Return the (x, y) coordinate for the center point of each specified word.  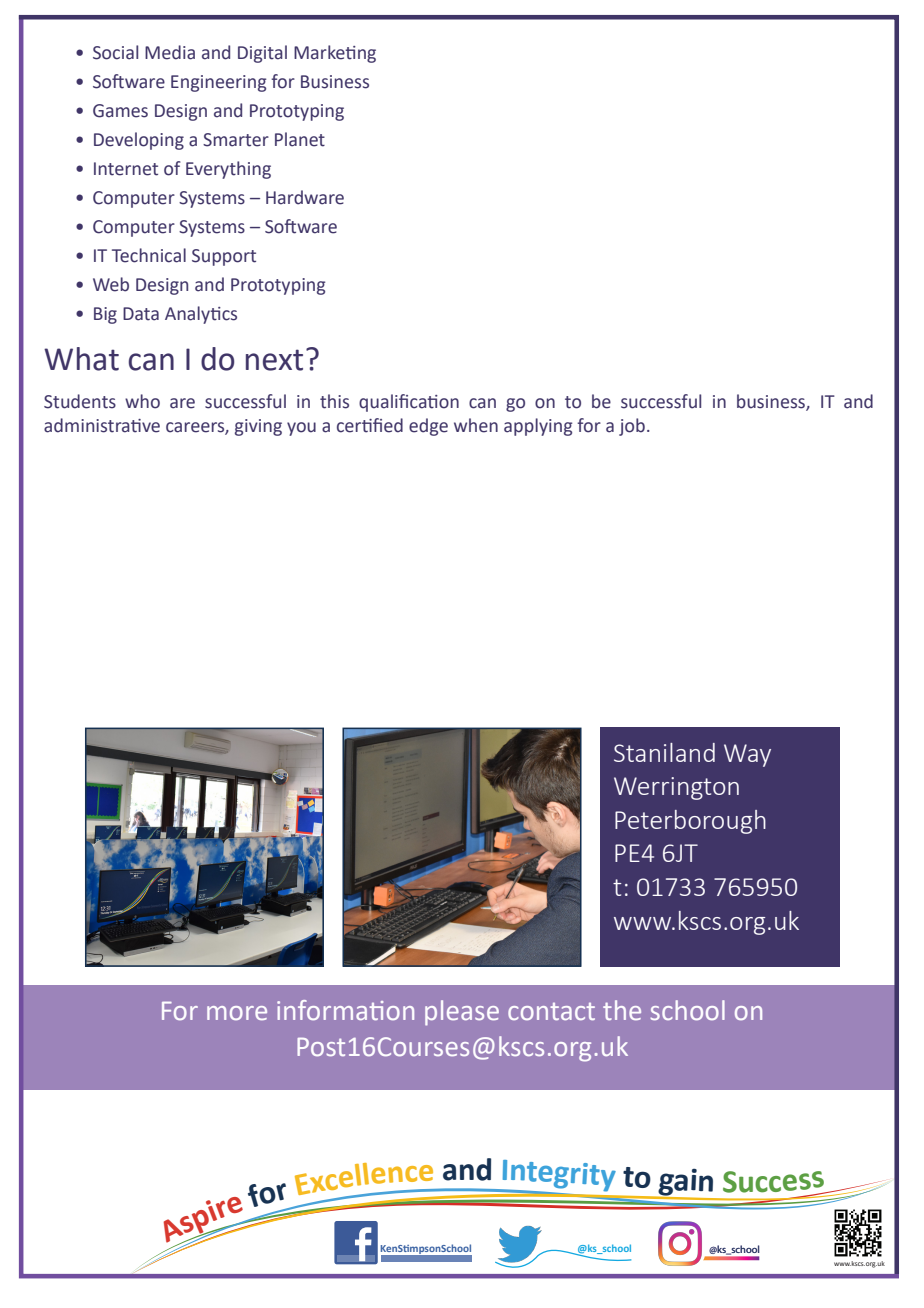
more (237, 1013)
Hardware (305, 197)
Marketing (335, 54)
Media (170, 52)
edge (428, 427)
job (632, 427)
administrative (102, 425)
